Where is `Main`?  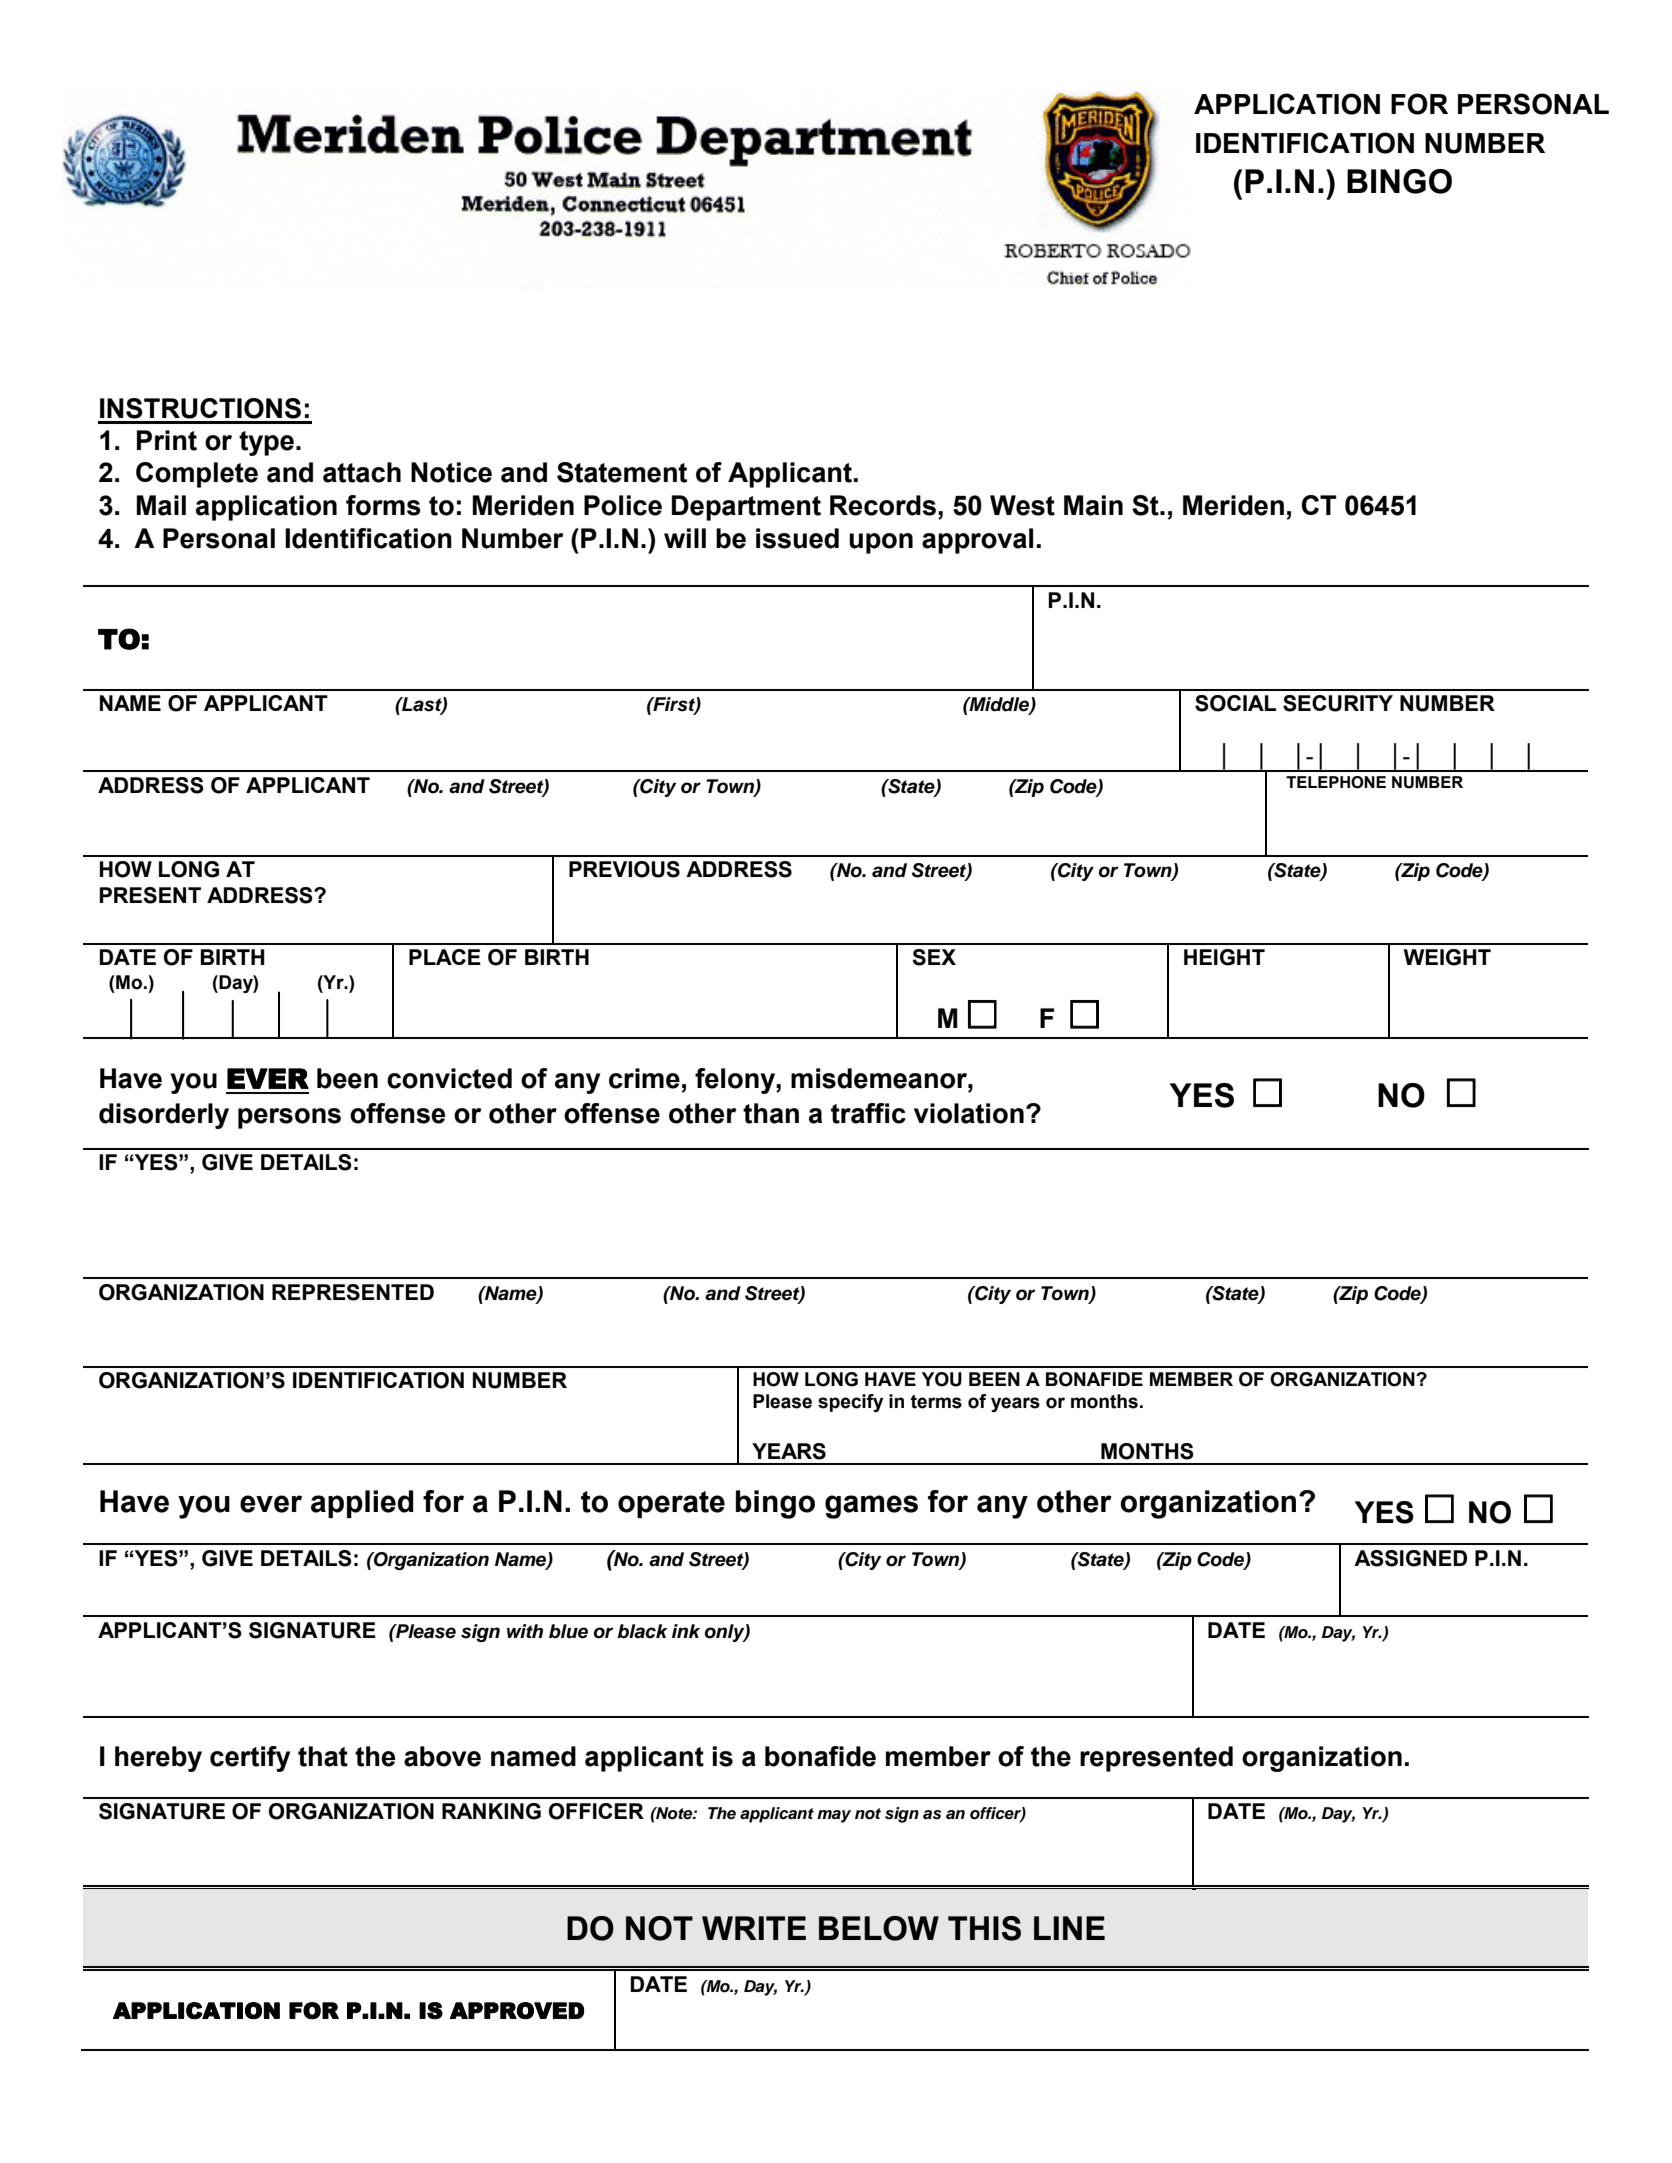 Main is located at coordinates (1093, 505).
